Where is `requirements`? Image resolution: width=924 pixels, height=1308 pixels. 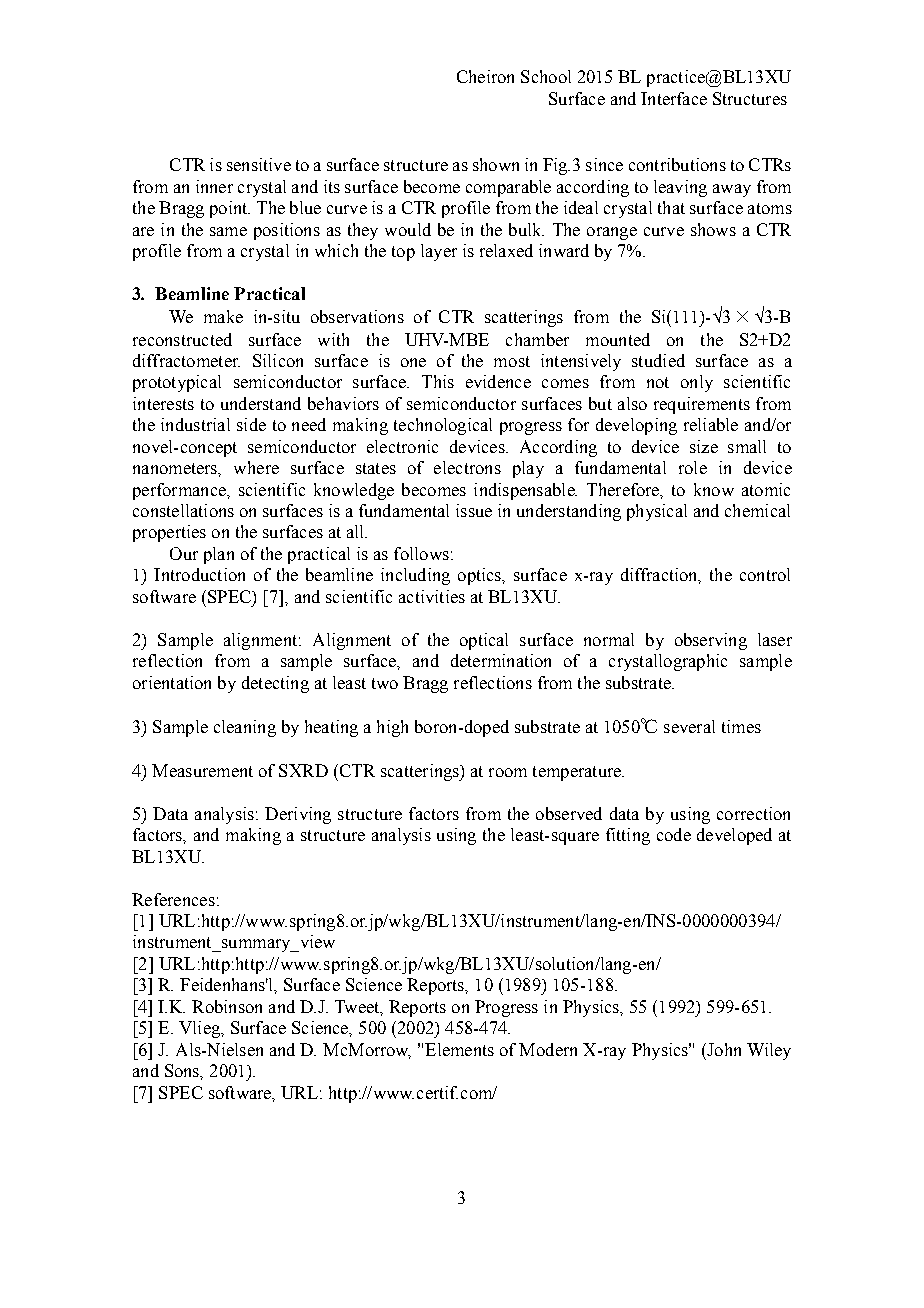
requirements is located at coordinates (702, 405).
